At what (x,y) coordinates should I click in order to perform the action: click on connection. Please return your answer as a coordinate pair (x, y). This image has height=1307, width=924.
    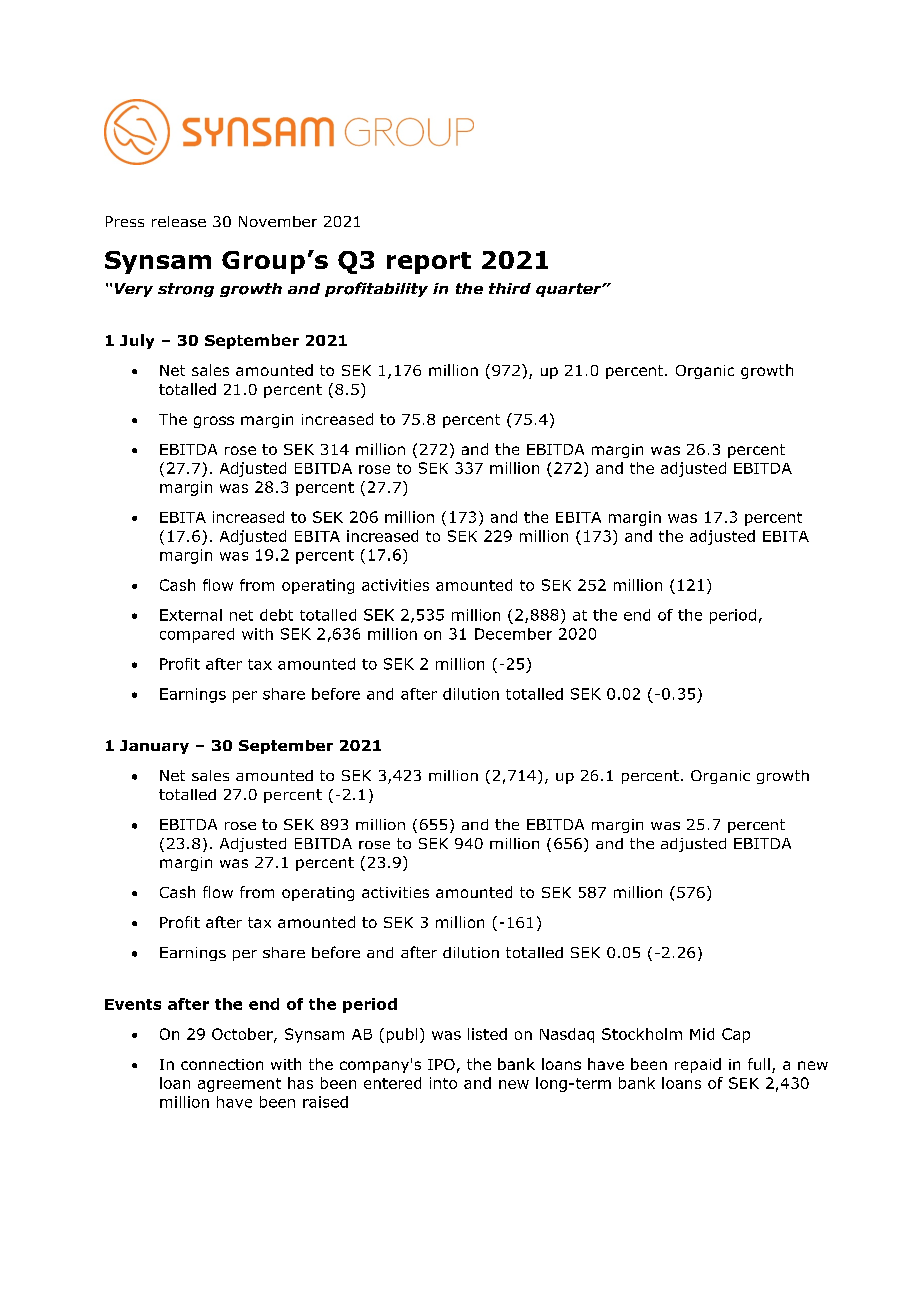
    Looking at the image, I should click on (222, 1064).
